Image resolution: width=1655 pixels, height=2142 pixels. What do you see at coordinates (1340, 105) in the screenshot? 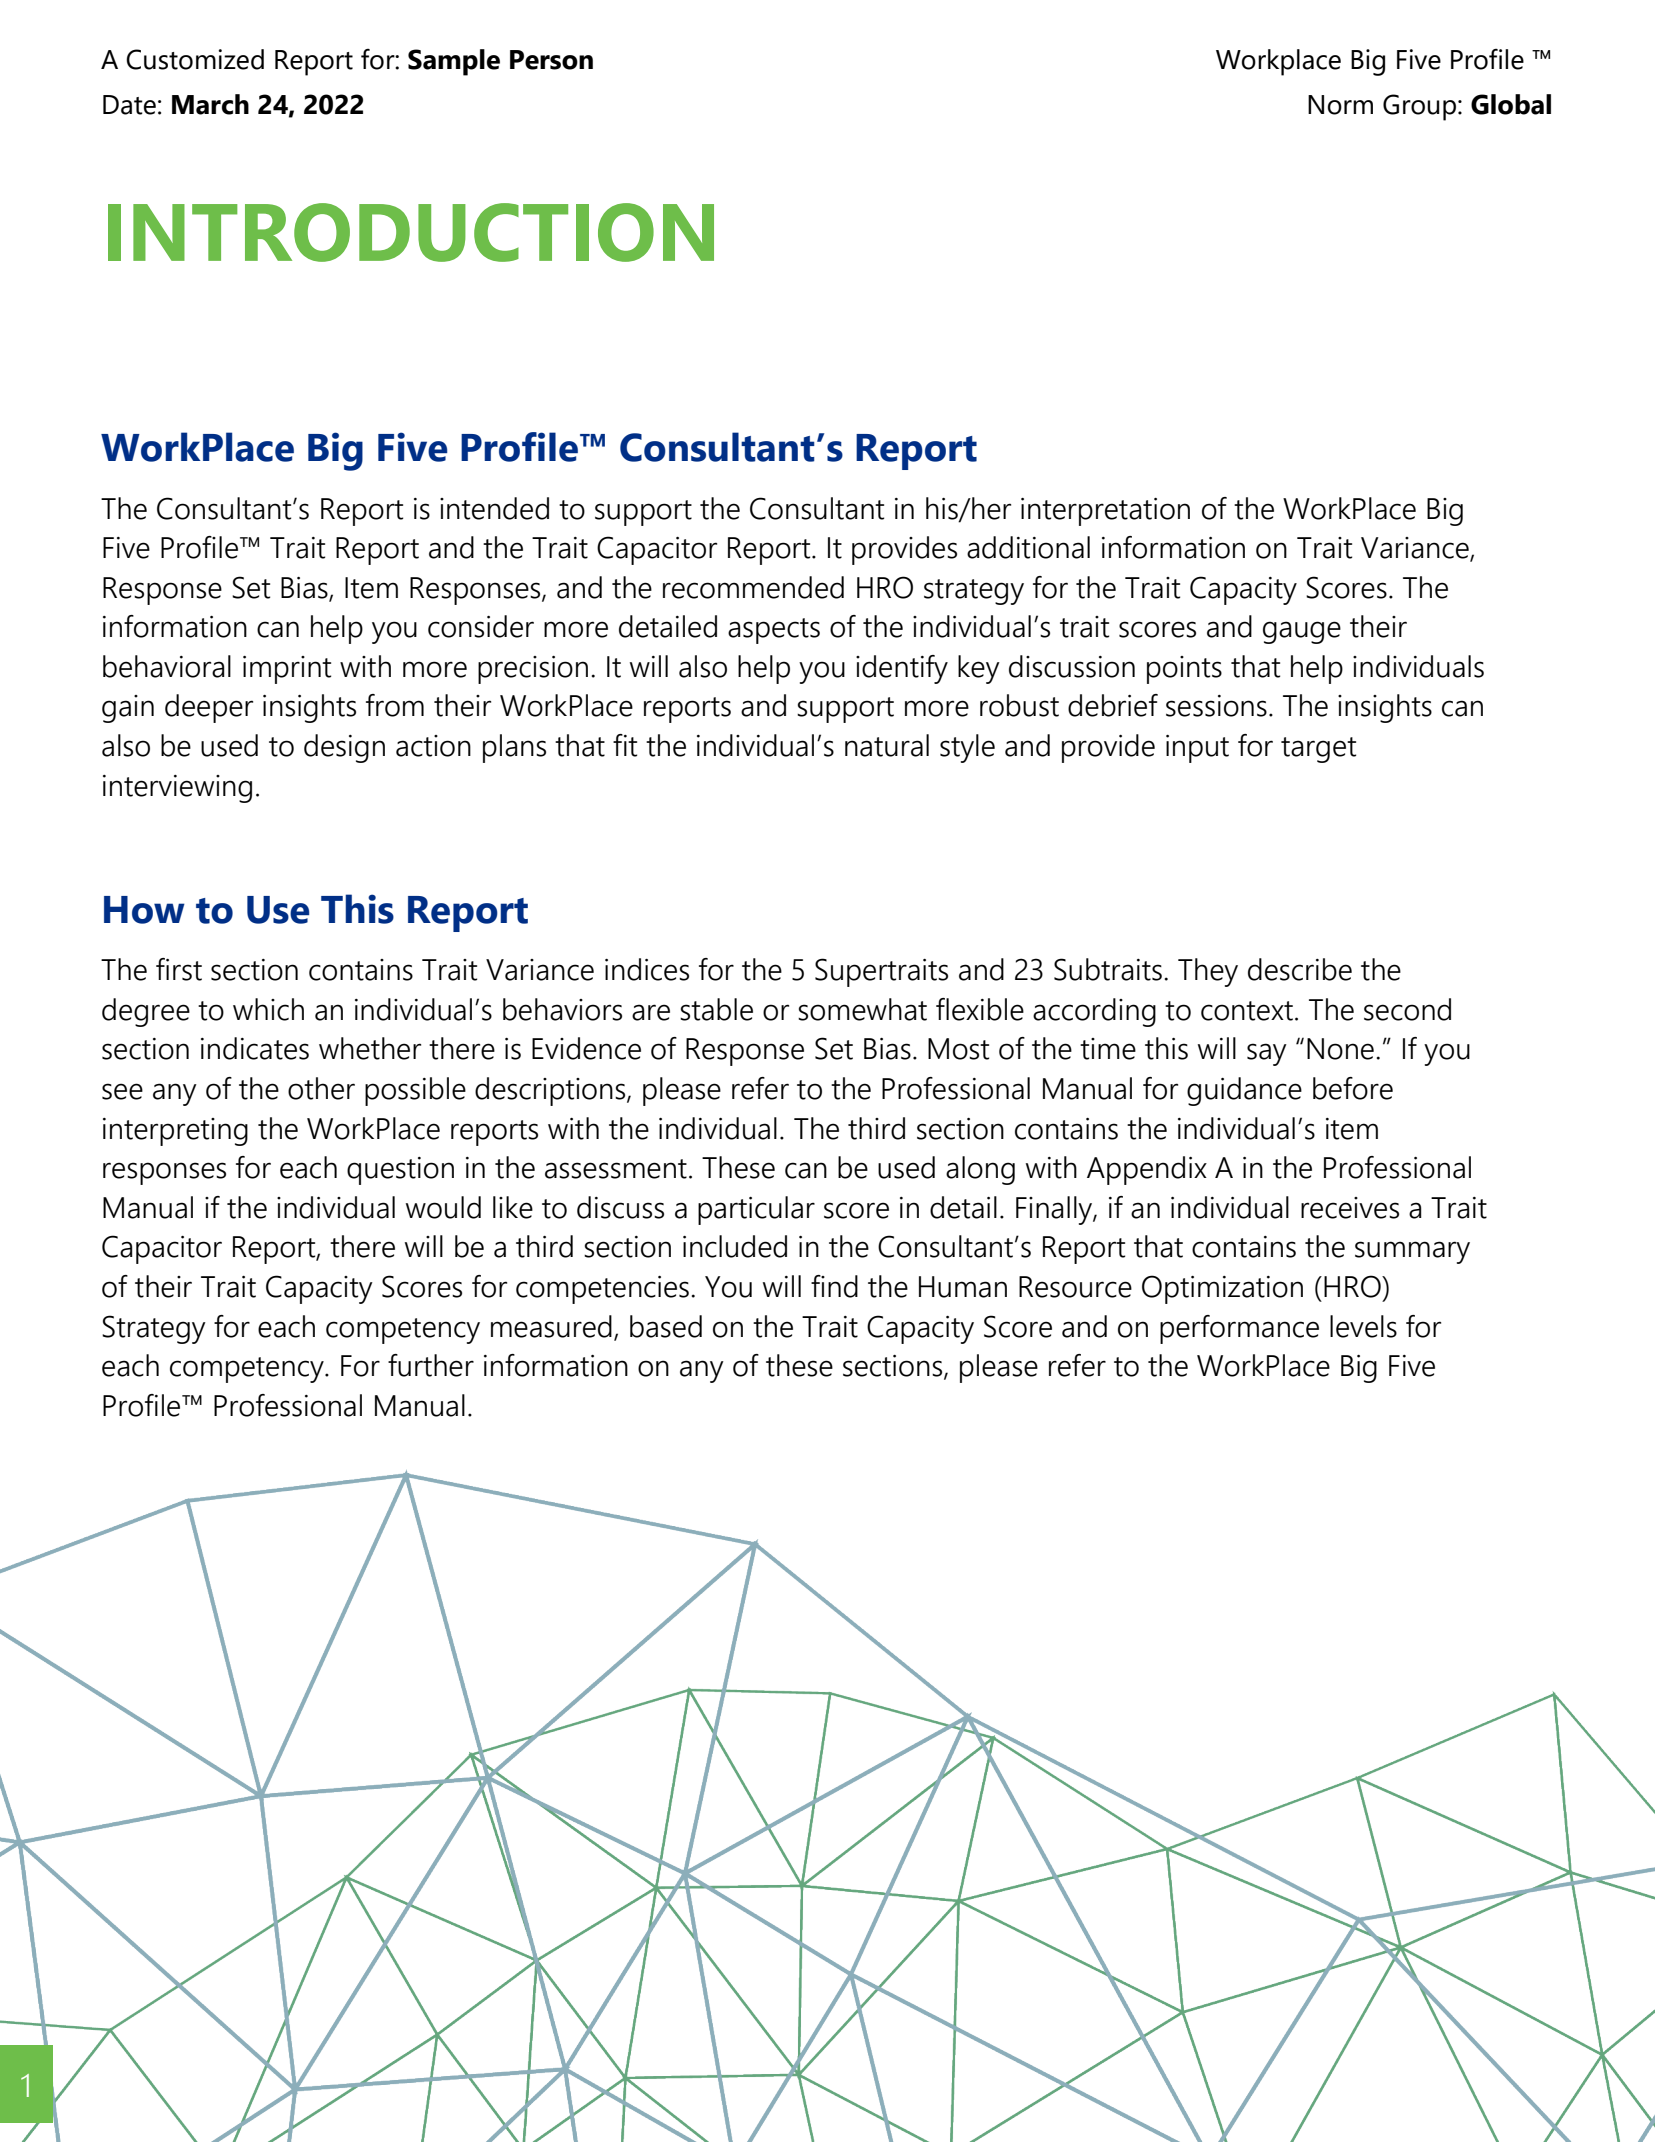
I see `Norm` at bounding box center [1340, 105].
